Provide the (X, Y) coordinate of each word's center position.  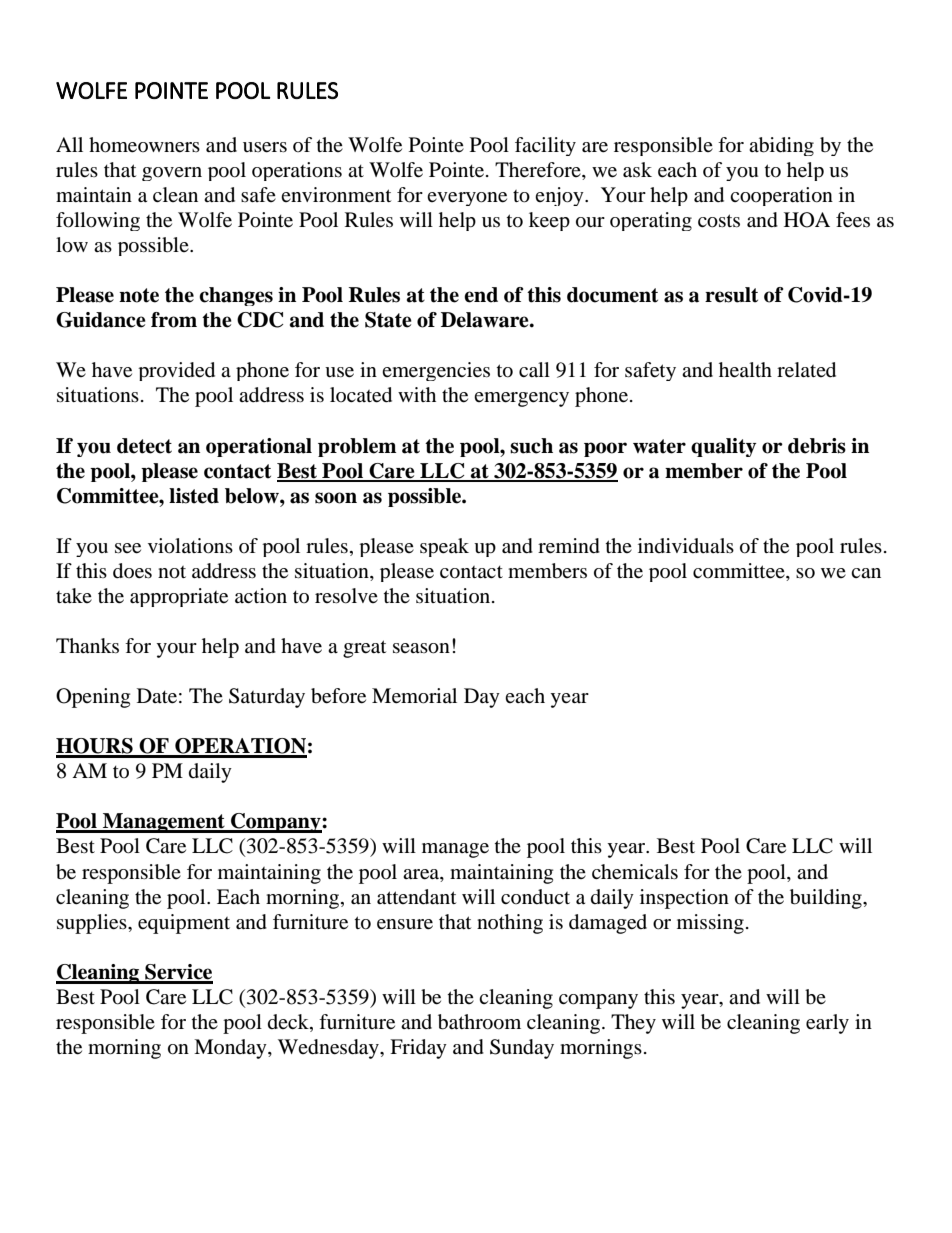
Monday (231, 1049)
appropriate (179, 597)
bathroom (479, 1022)
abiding (781, 146)
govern (172, 174)
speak (444, 547)
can (866, 573)
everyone (467, 199)
